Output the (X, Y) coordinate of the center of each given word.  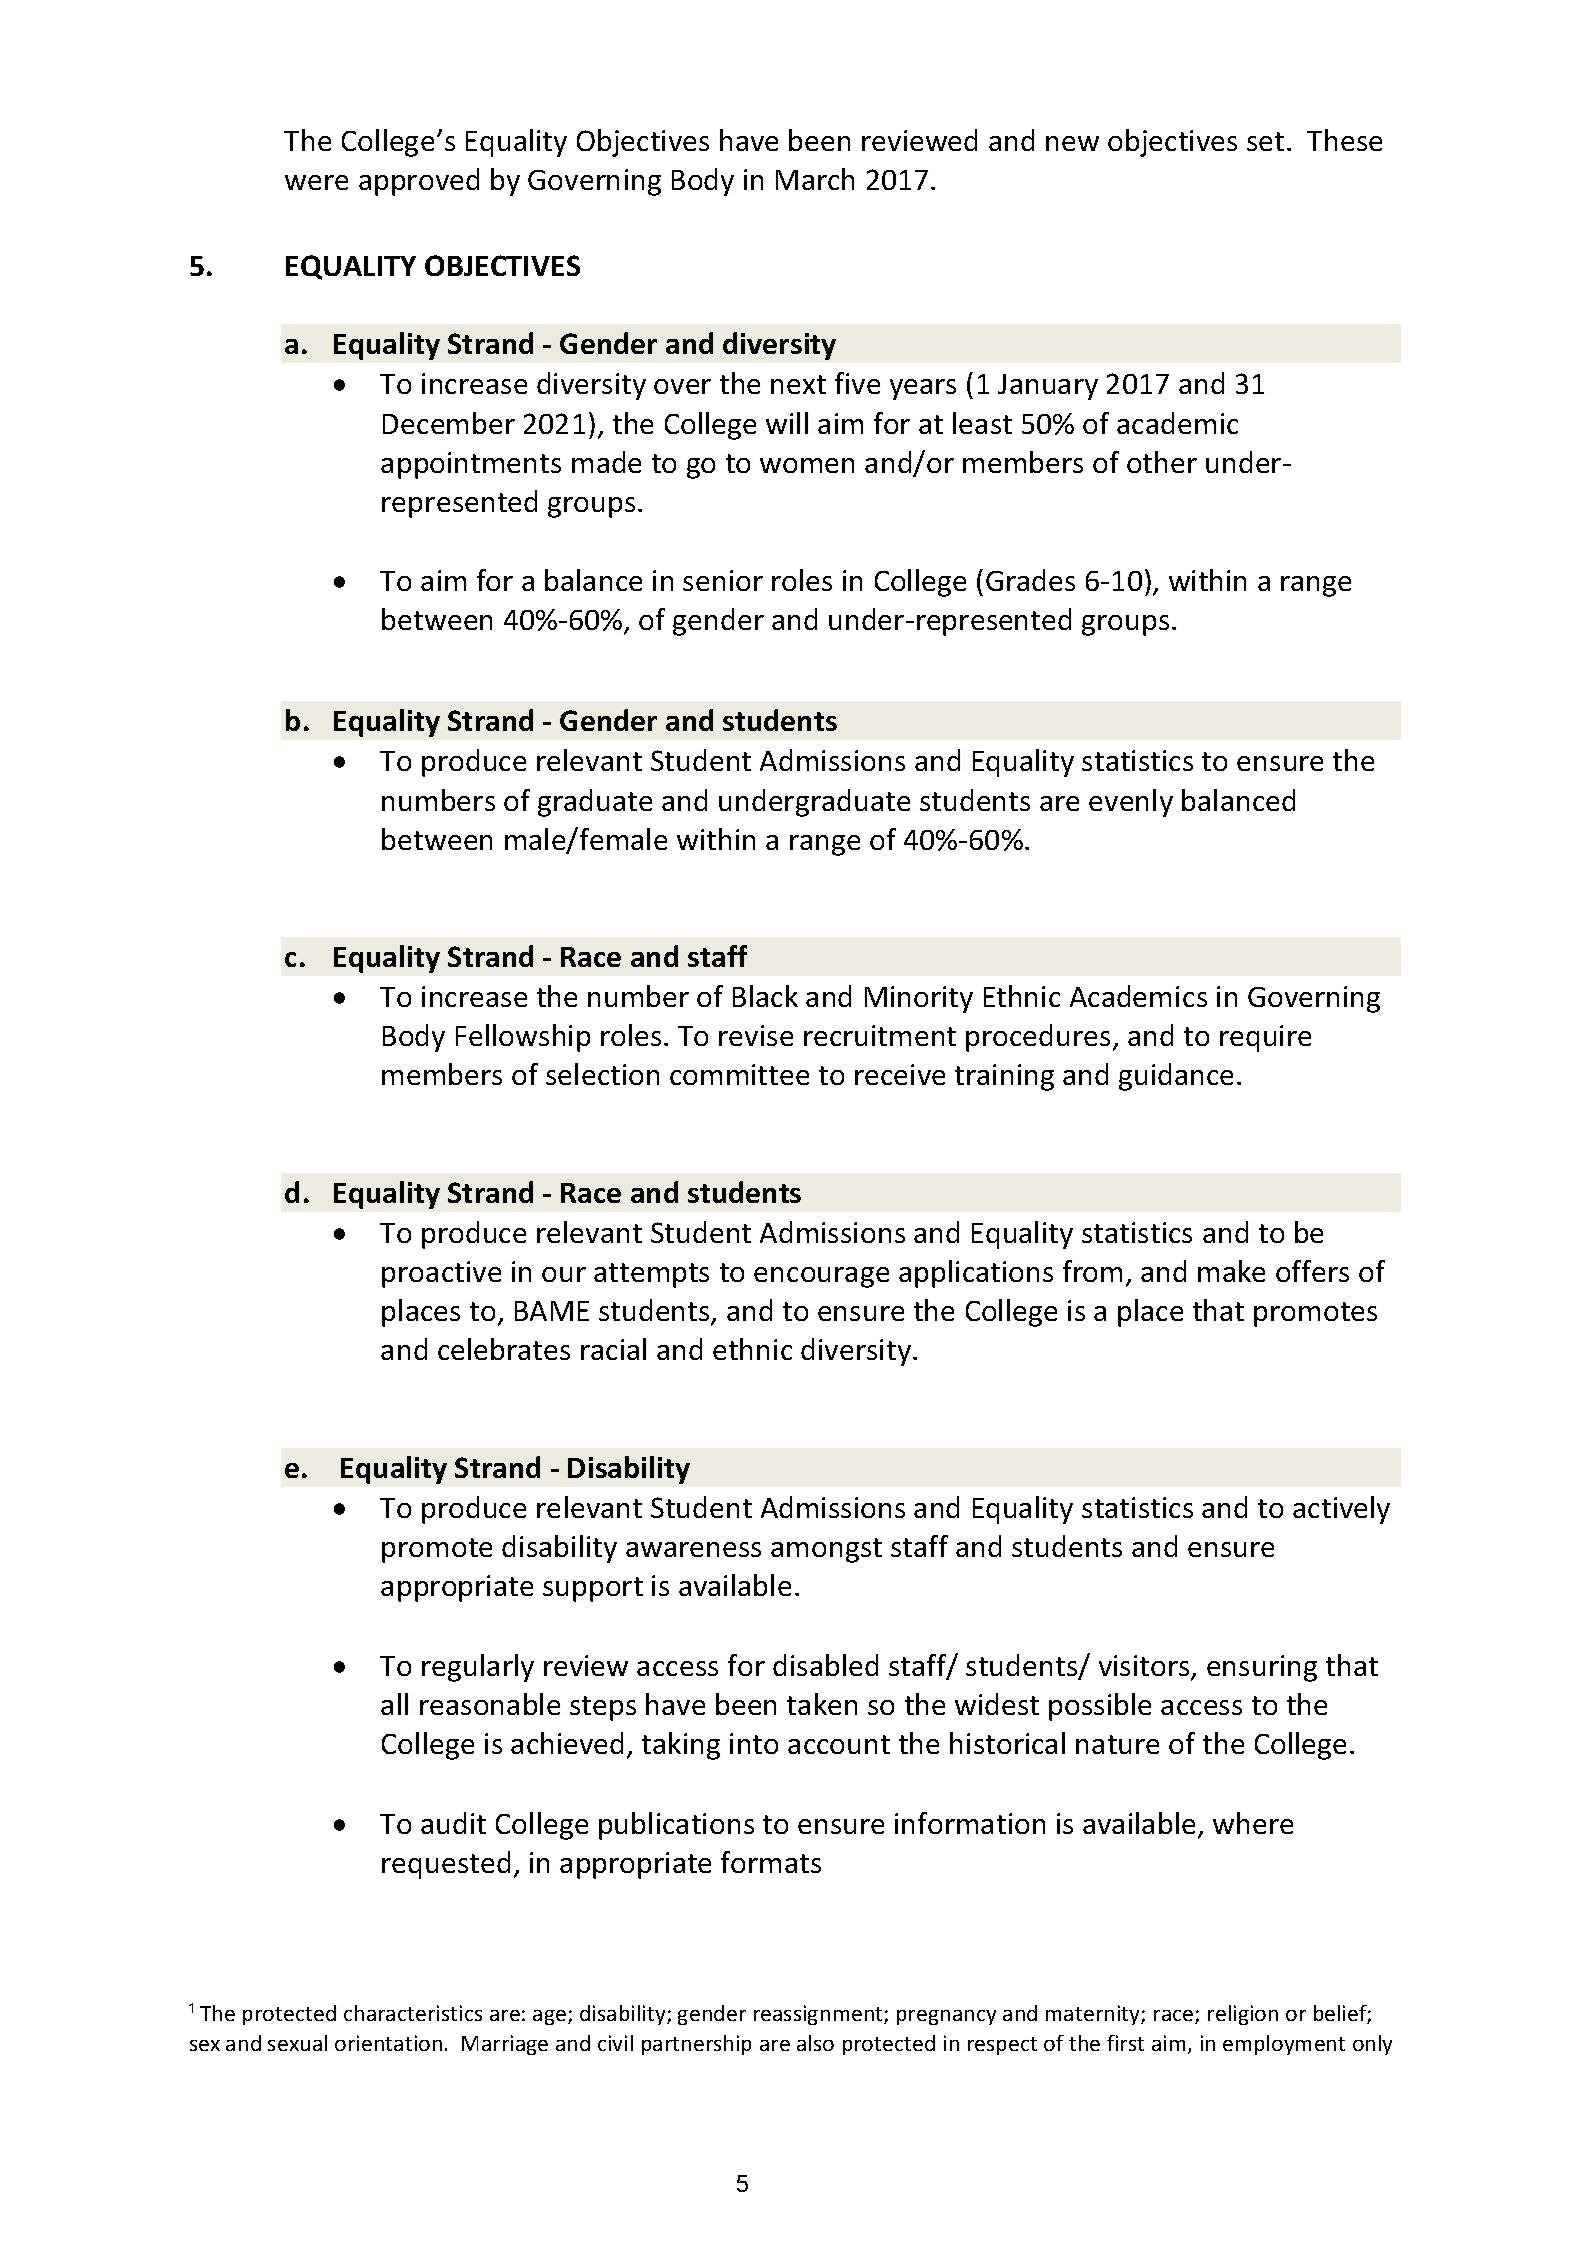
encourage (821, 1277)
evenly (1131, 803)
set (1265, 141)
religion (1243, 2015)
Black (765, 996)
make (1231, 1271)
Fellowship (523, 1038)
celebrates (504, 1349)
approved (419, 182)
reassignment (819, 2015)
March (815, 179)
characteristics (413, 2013)
